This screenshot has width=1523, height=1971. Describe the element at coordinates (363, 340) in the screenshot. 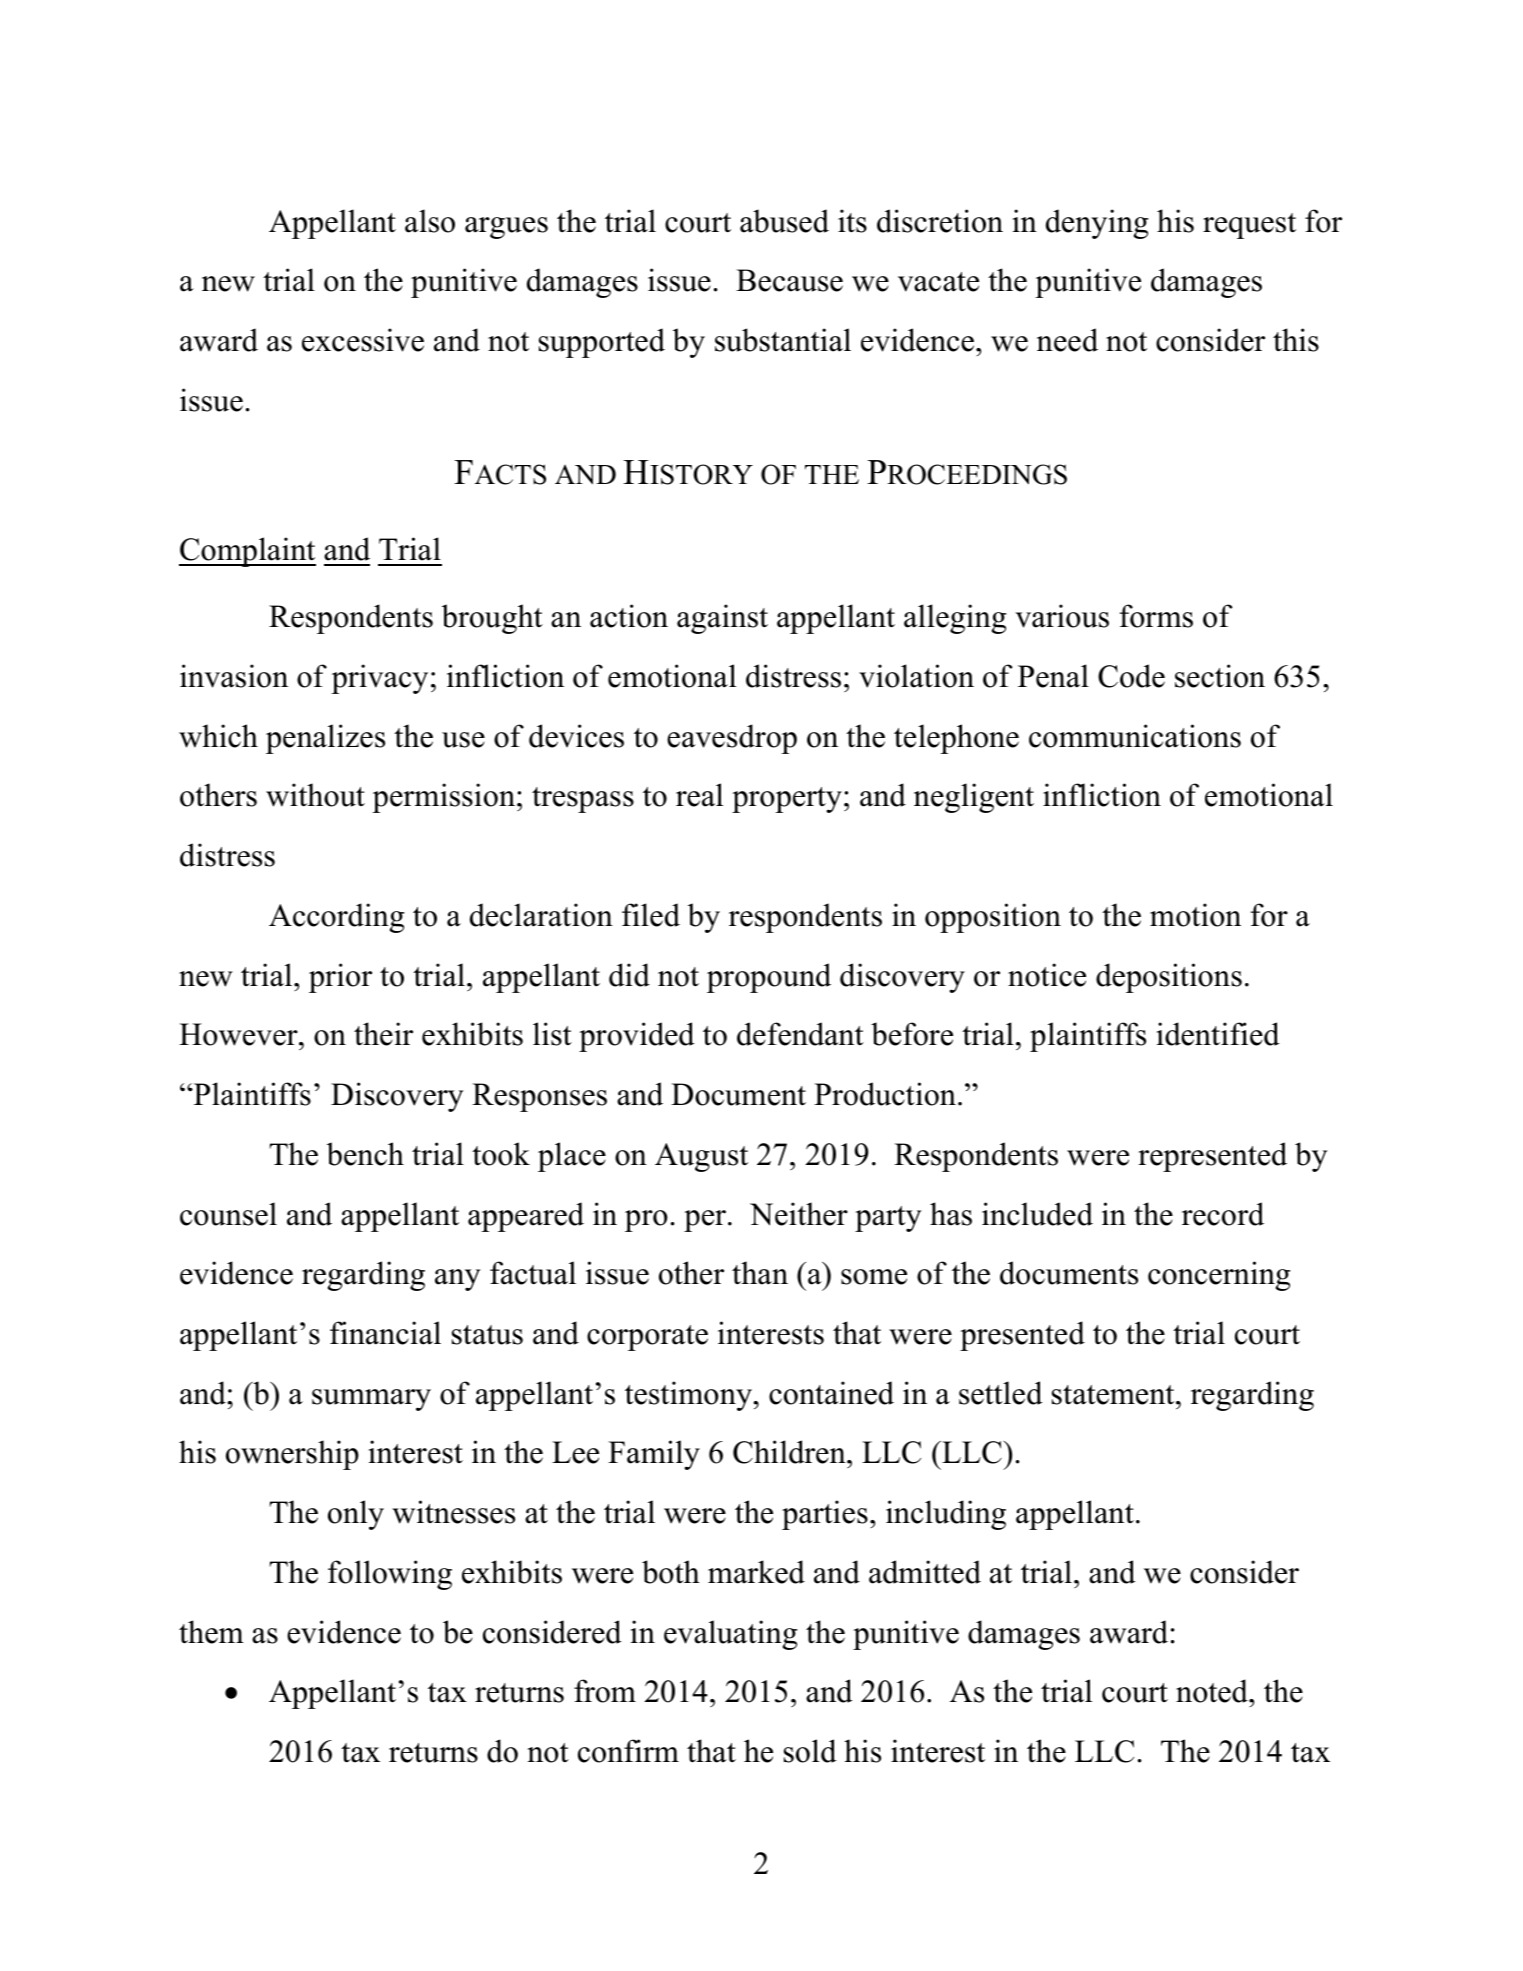

I see `excessive` at that location.
